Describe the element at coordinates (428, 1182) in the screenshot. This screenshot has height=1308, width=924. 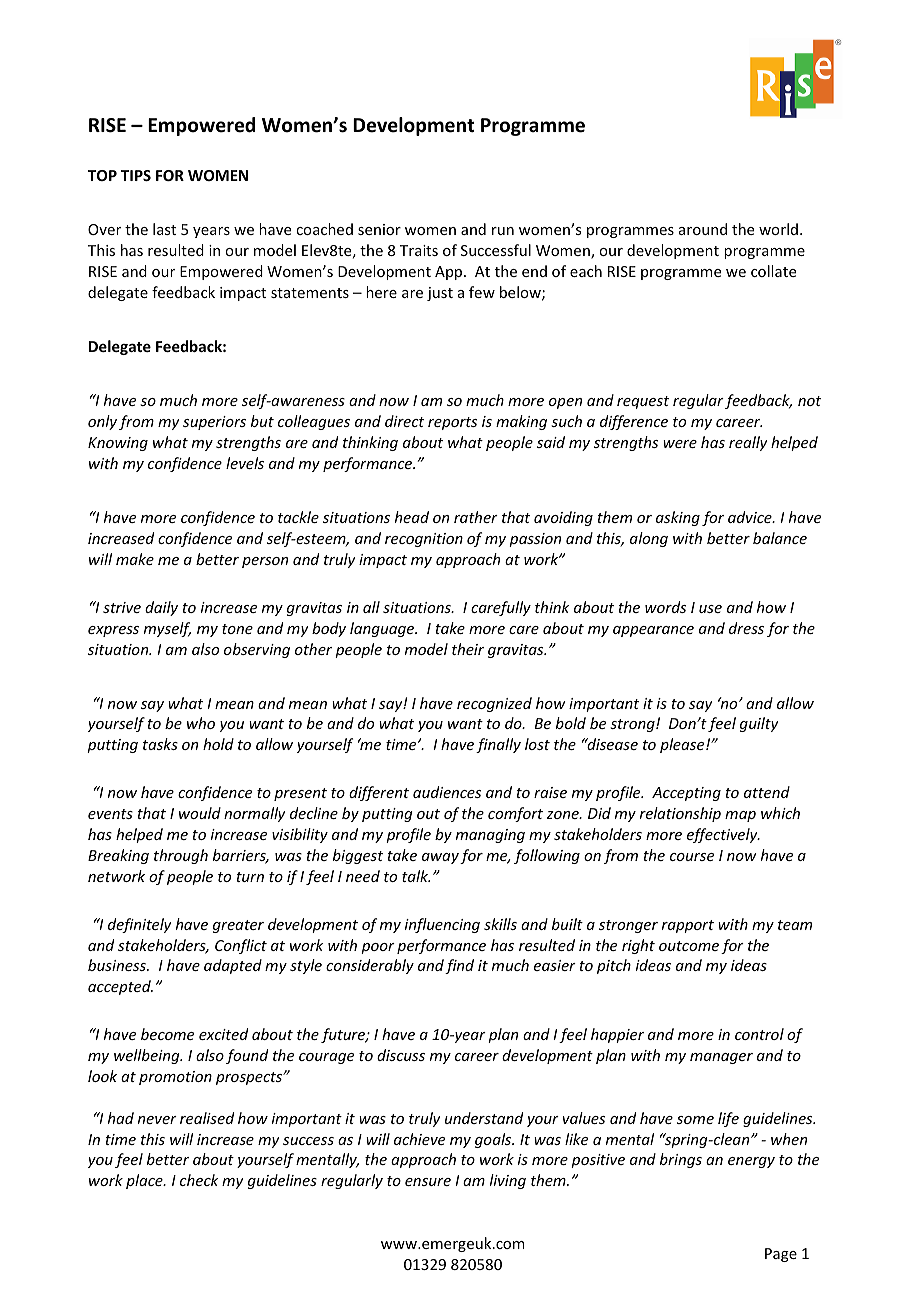
I see `ensure` at that location.
